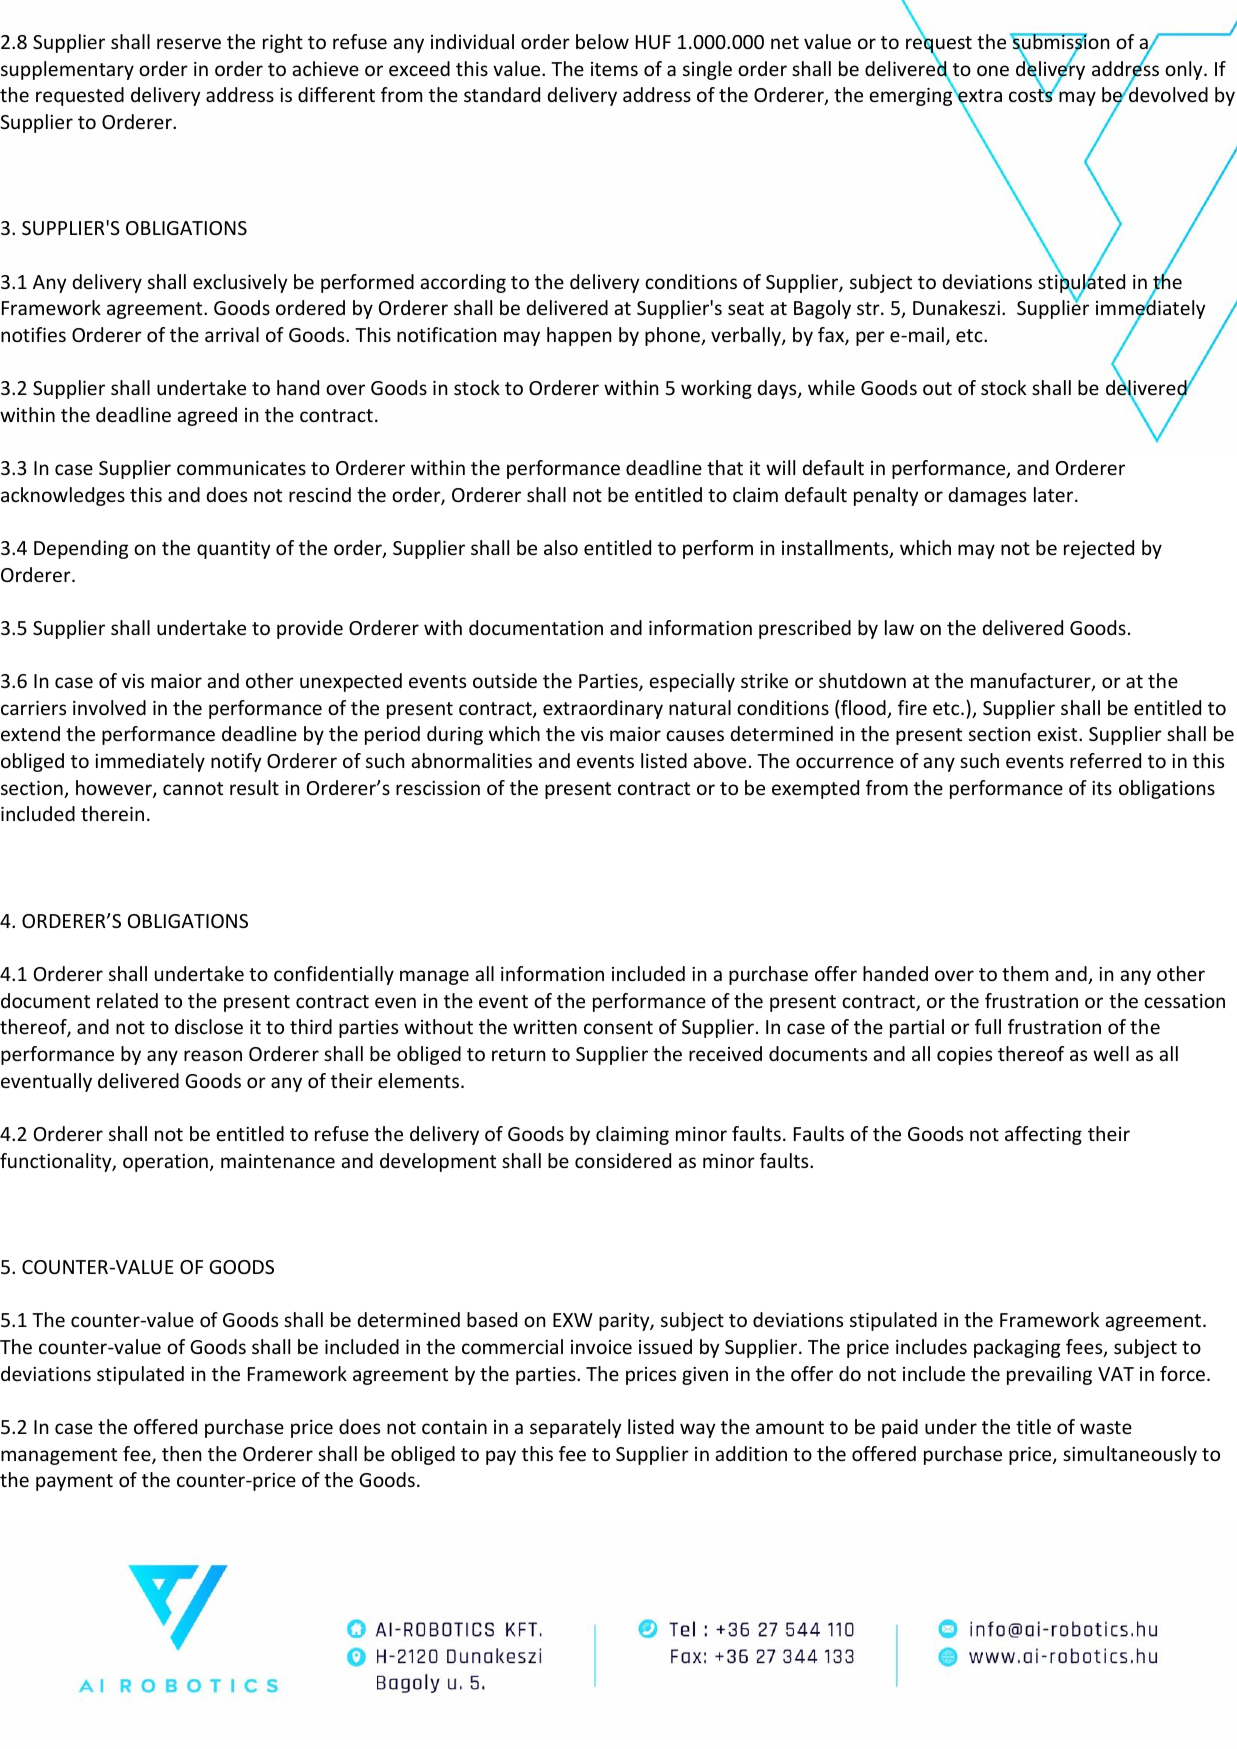  Describe the element at coordinates (618, 1027) in the page. I see `consent` at that location.
